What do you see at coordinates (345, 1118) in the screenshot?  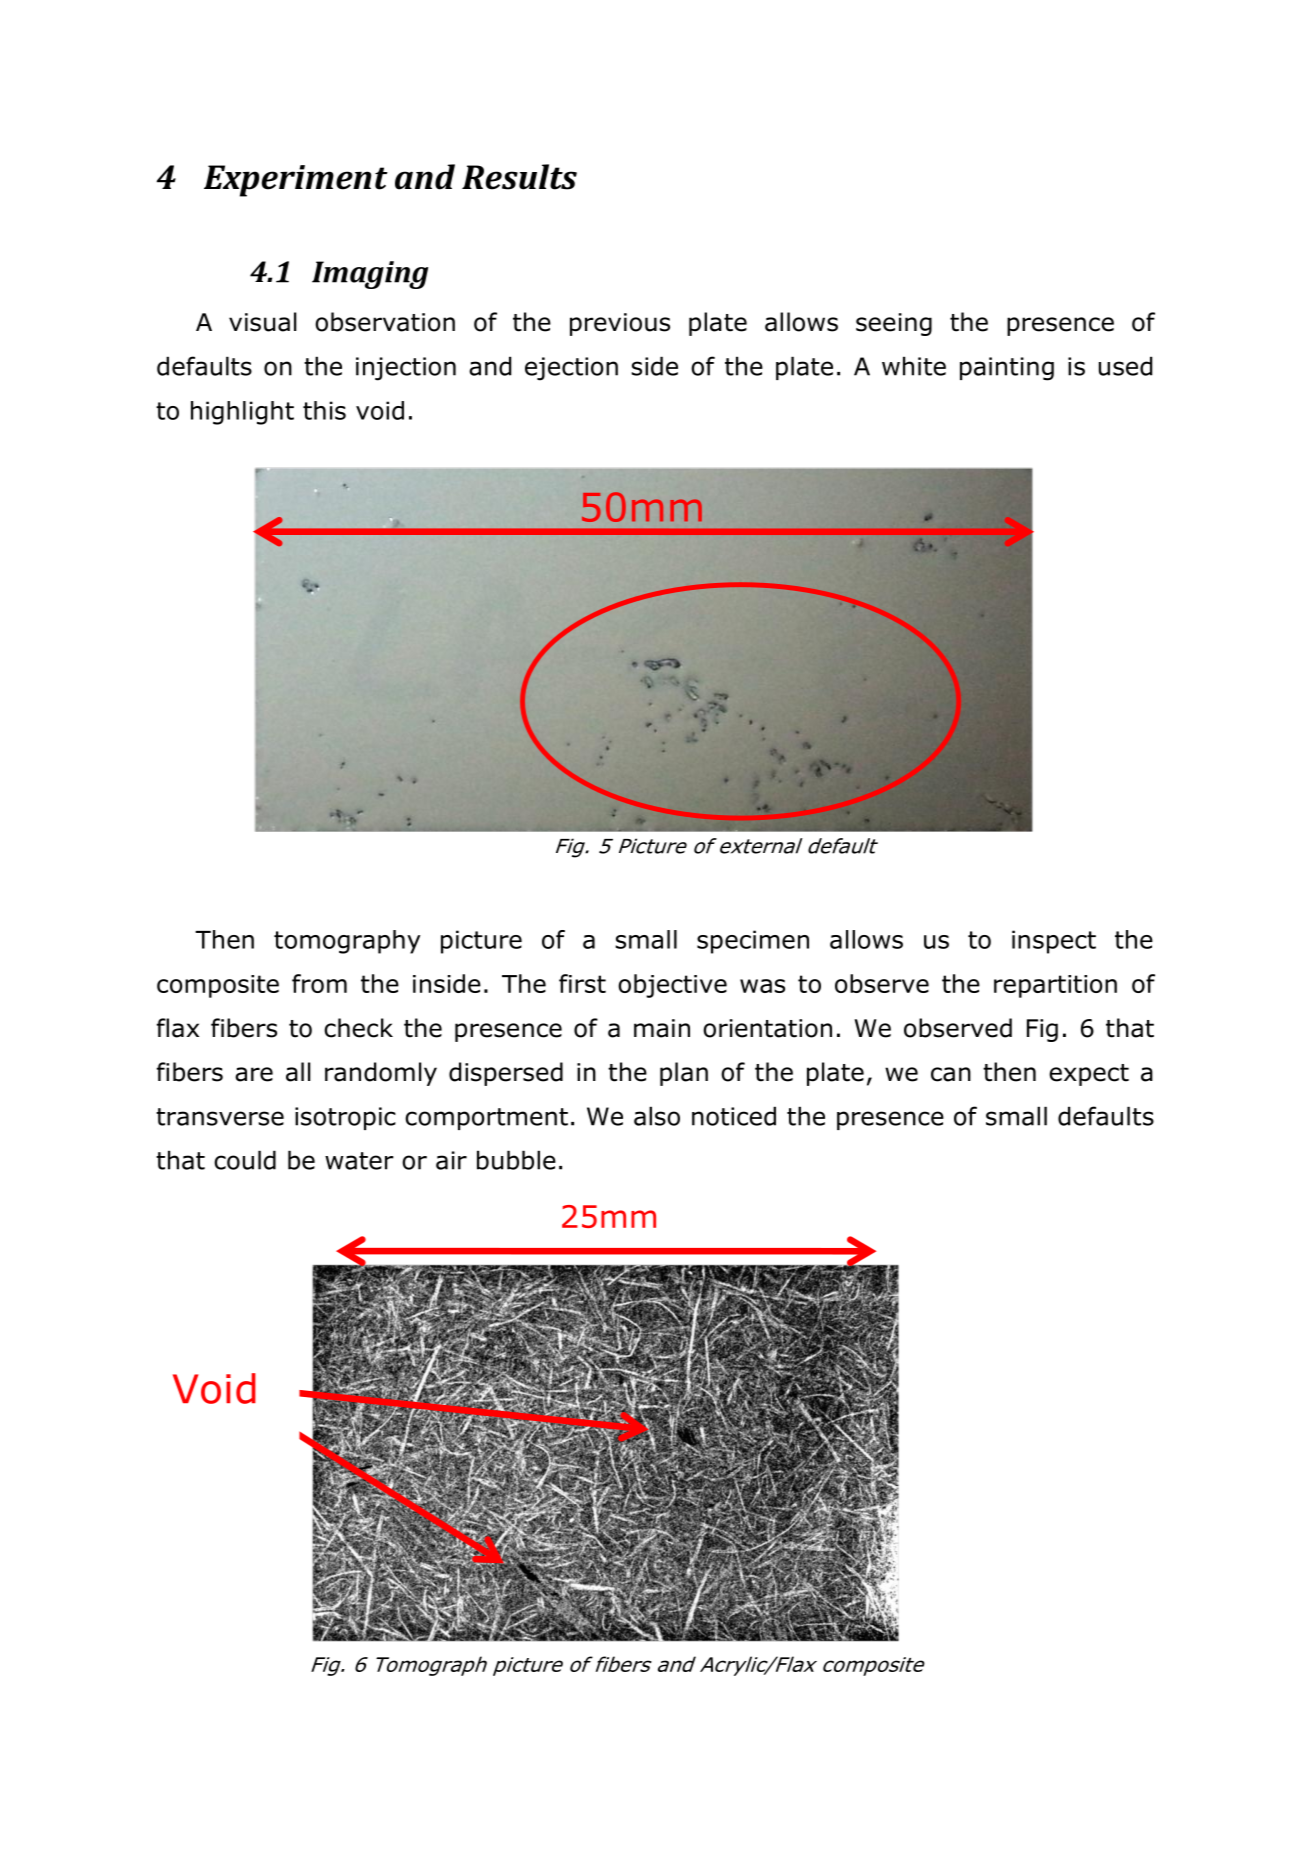 I see `isotropic` at bounding box center [345, 1118].
